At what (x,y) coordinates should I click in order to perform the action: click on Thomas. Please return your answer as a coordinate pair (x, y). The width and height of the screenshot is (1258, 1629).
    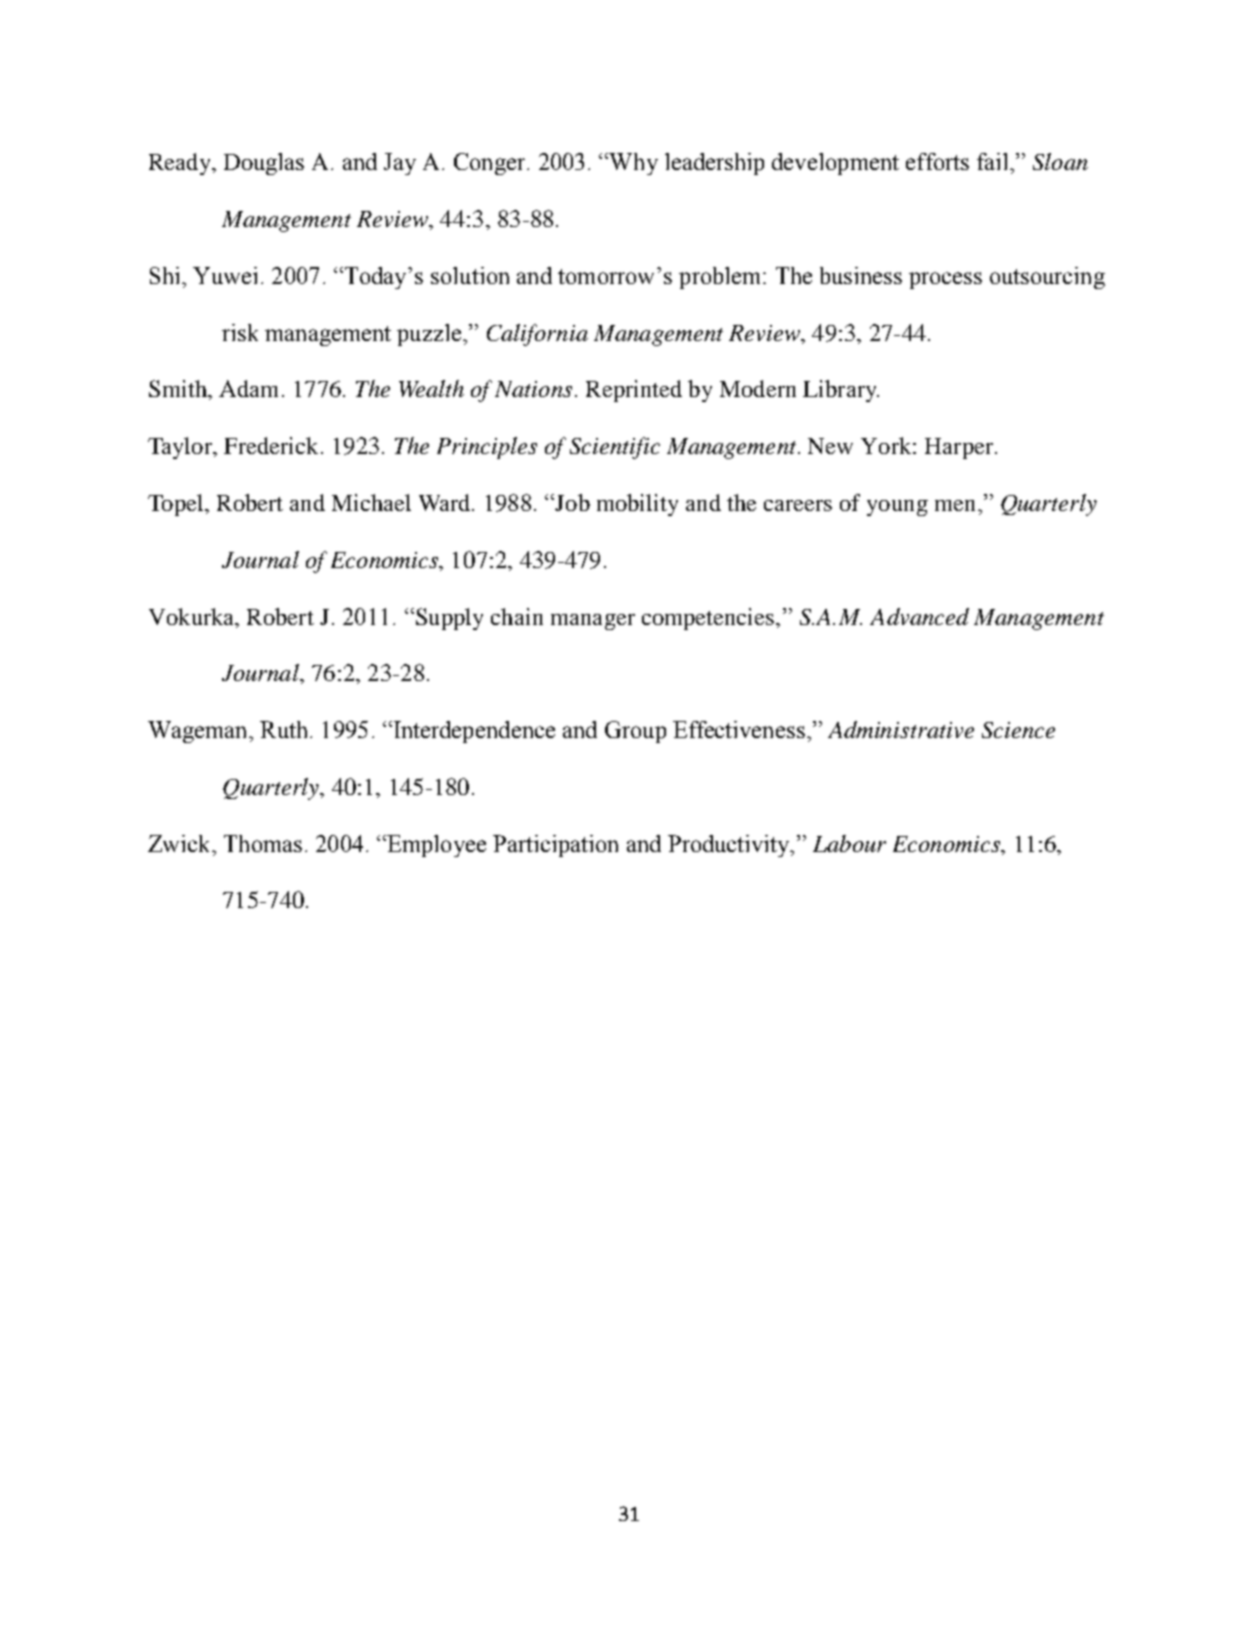
    Looking at the image, I should click on (263, 843).
